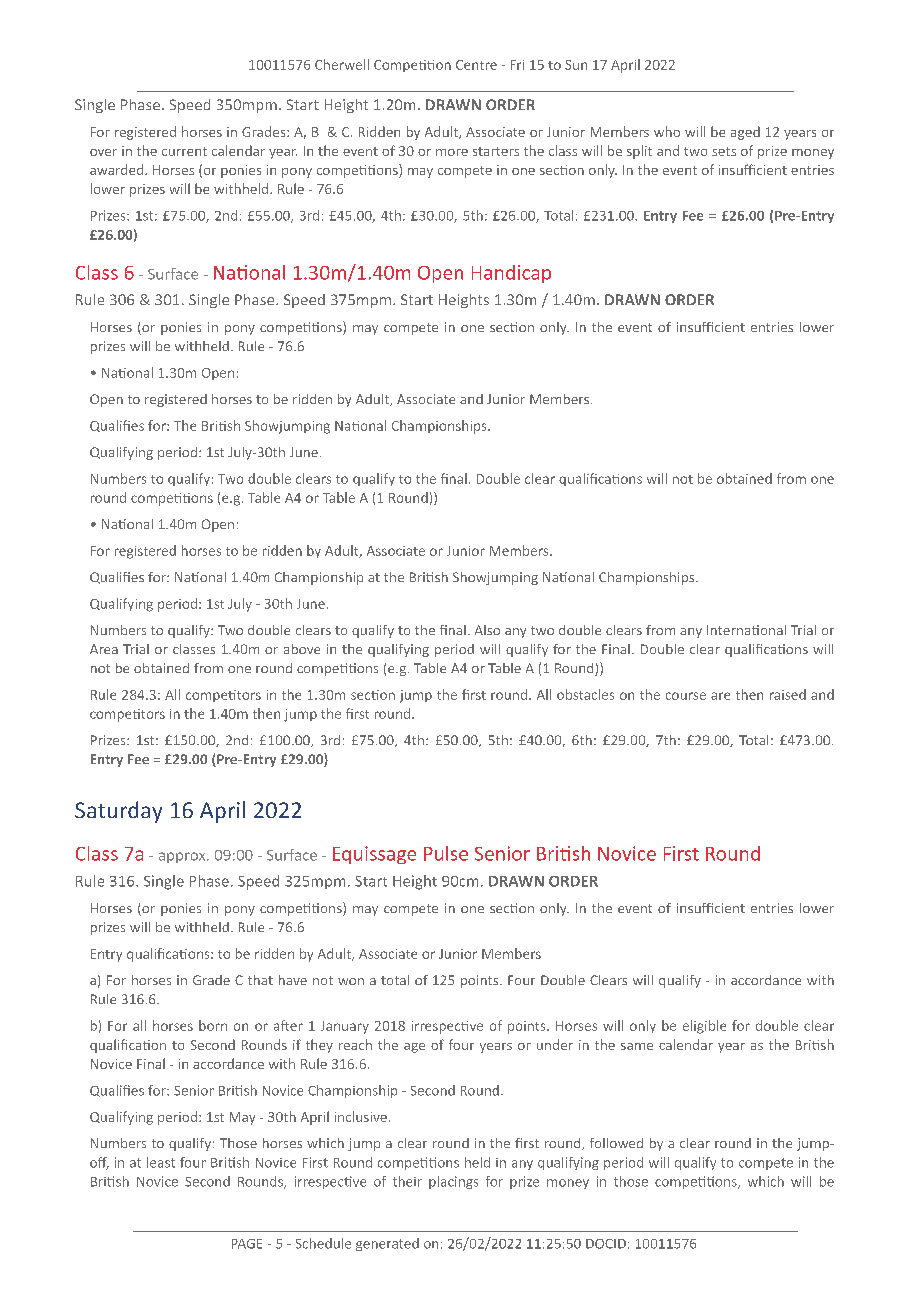  I want to click on Area, so click(104, 649).
